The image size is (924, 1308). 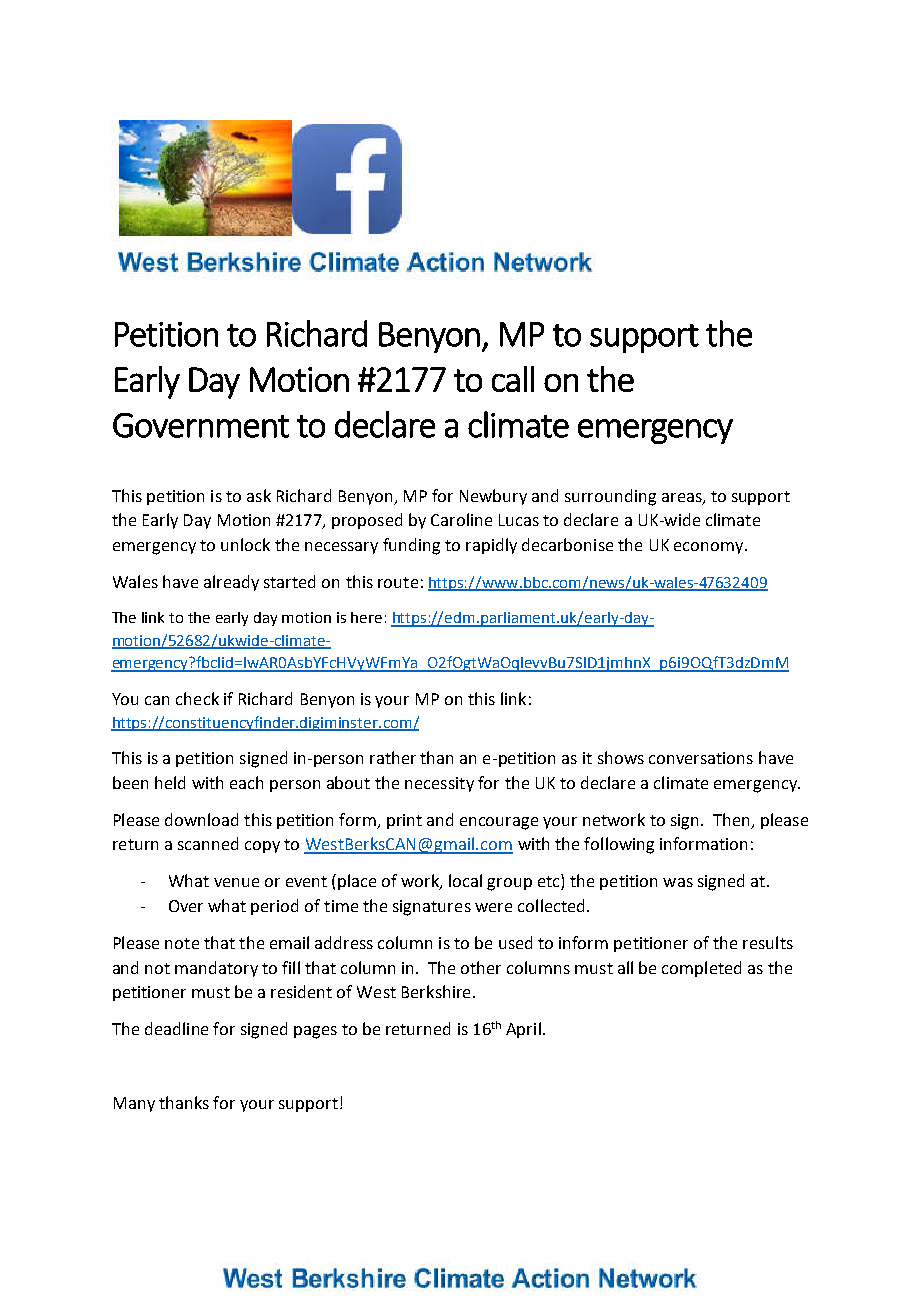 What do you see at coordinates (683, 498) in the screenshot?
I see `areas` at bounding box center [683, 498].
